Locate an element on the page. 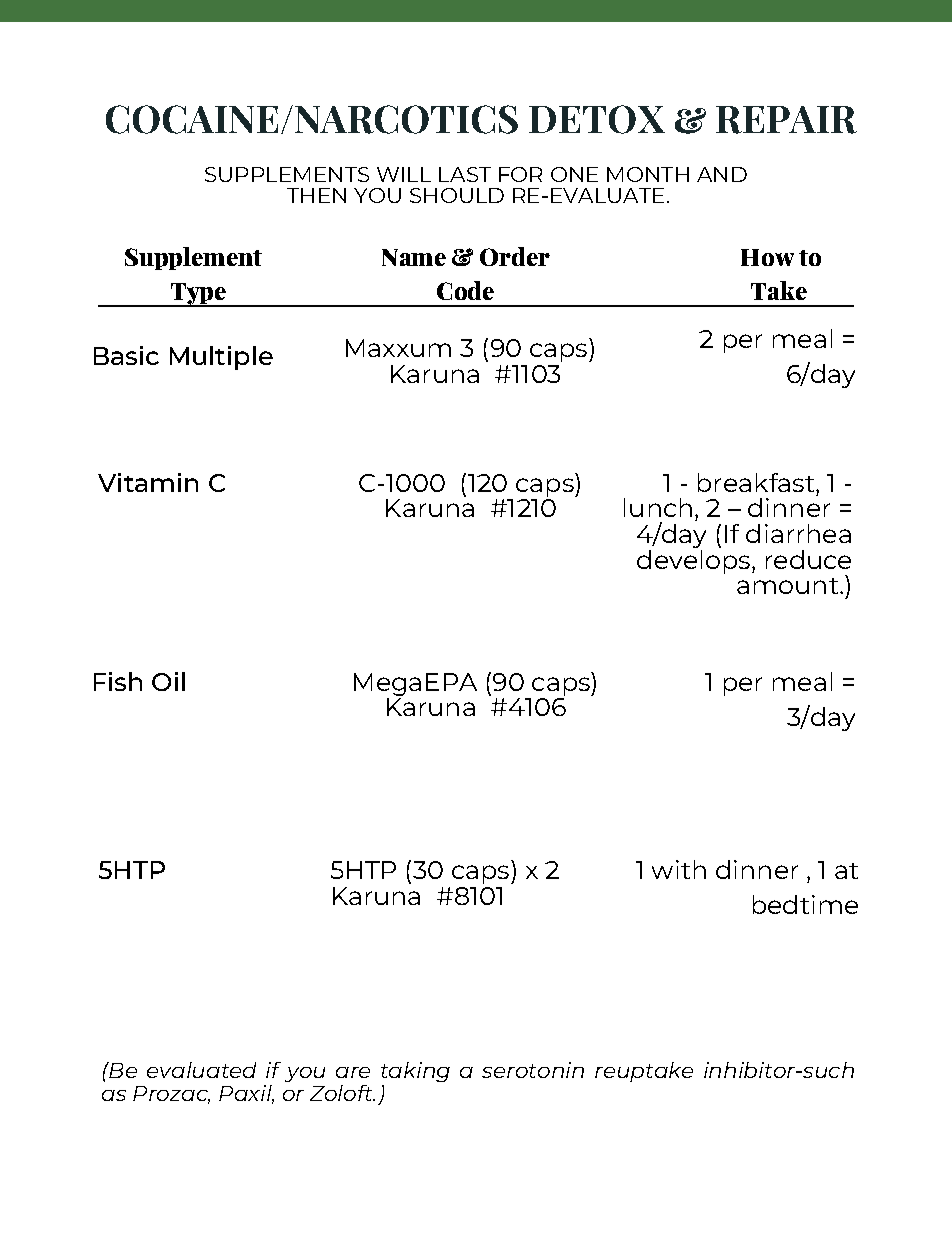  THEN is located at coordinates (316, 195).
